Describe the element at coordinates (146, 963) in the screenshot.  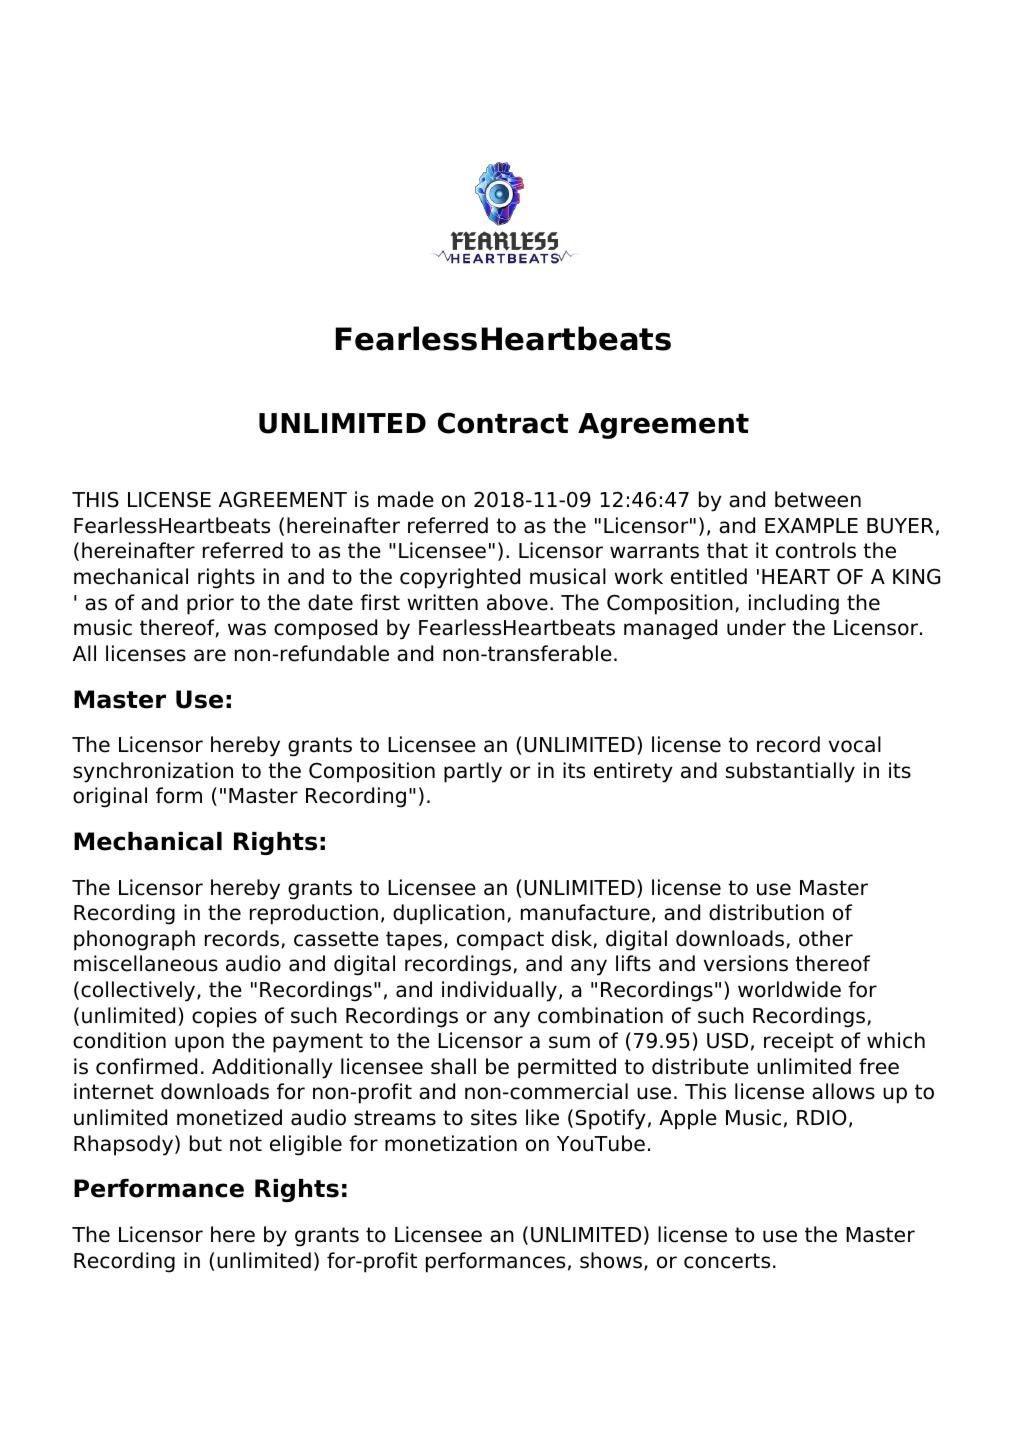
I see `miscellaneous` at that location.
